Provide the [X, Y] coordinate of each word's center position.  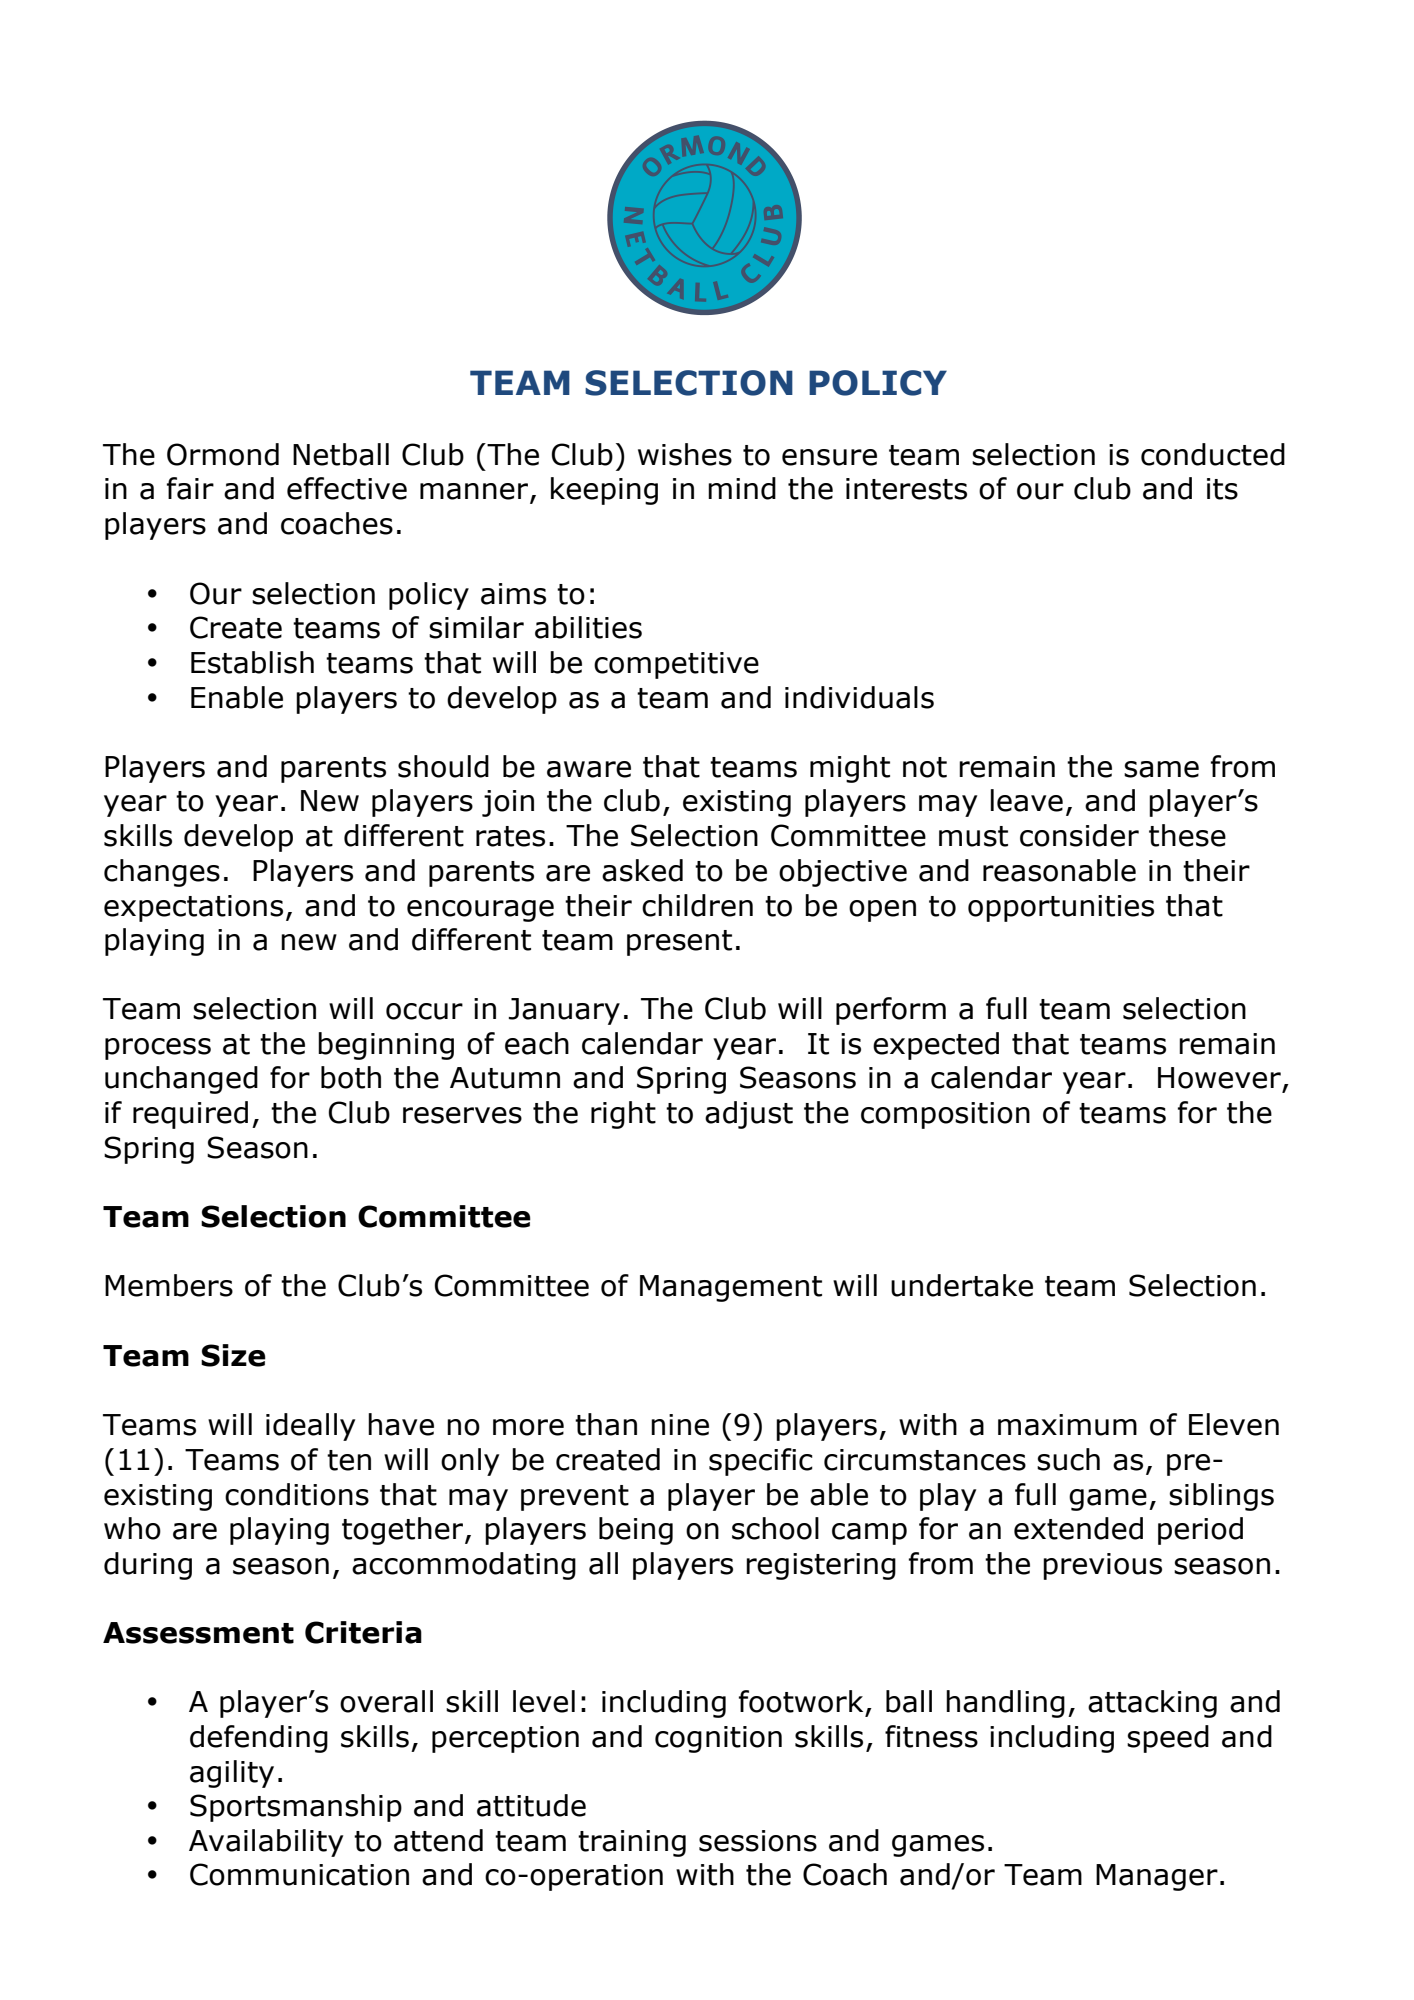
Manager [1157, 1877]
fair [190, 488]
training [632, 1843]
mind [742, 488]
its [1222, 489]
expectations [193, 908]
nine [680, 1425]
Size [233, 1355]
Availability [266, 1843]
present [679, 943]
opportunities [1061, 908]
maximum [1067, 1425]
